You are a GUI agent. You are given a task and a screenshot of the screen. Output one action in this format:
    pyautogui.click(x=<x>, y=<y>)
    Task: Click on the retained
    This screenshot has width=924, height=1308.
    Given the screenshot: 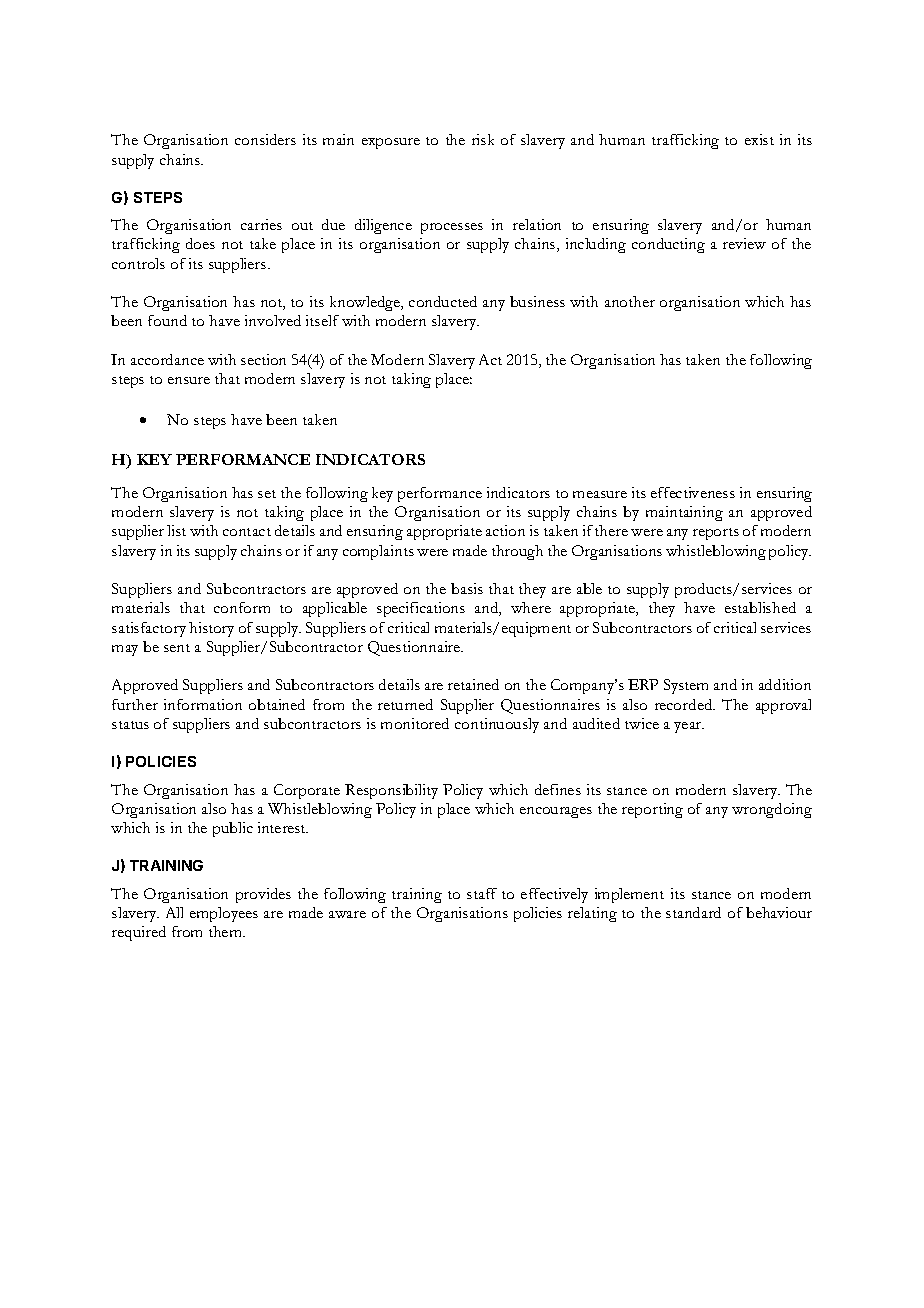 What is the action you would take?
    pyautogui.click(x=473, y=684)
